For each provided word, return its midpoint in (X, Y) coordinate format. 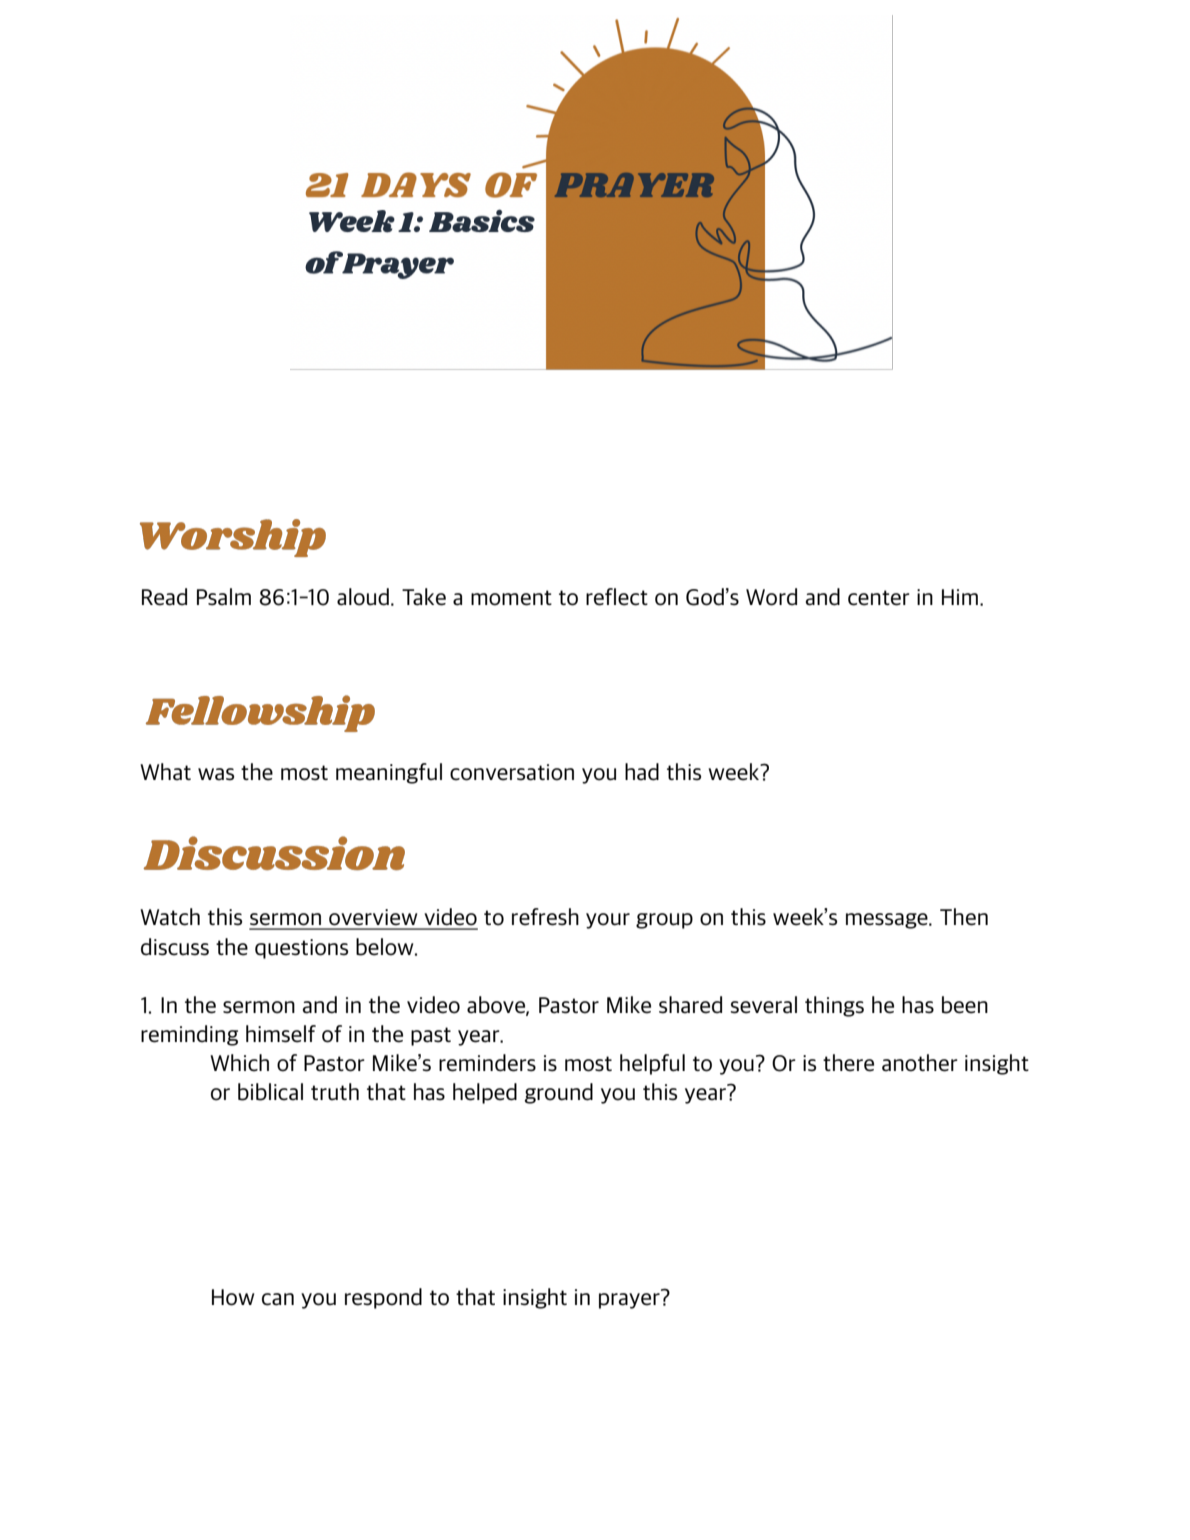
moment (511, 598)
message (888, 921)
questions (301, 949)
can (278, 1299)
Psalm (224, 597)
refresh (545, 917)
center (879, 598)
